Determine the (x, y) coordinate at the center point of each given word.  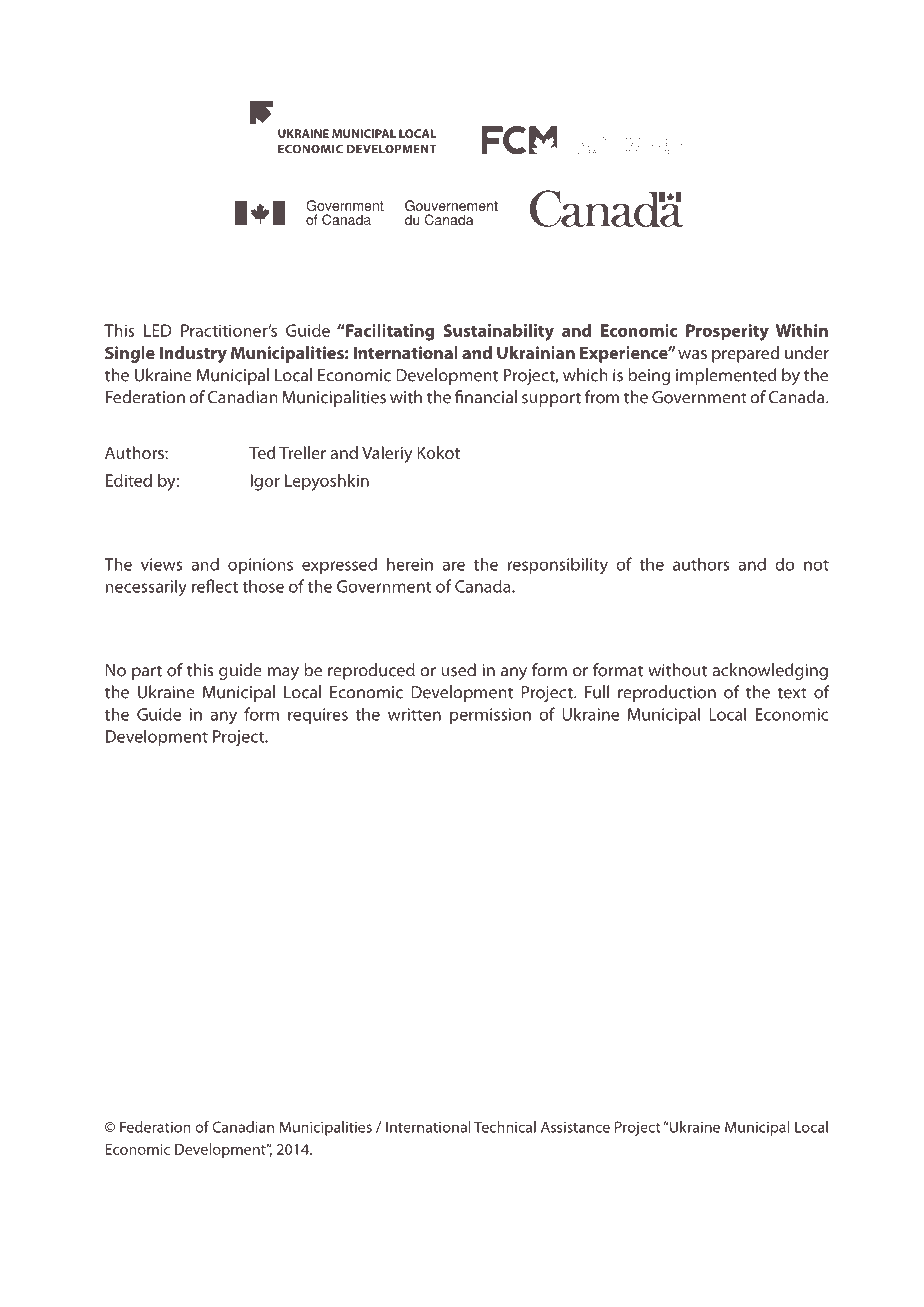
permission (490, 716)
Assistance (575, 1127)
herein (410, 564)
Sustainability (498, 332)
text (792, 693)
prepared (745, 354)
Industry (193, 354)
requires (318, 716)
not (816, 565)
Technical (505, 1127)
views (161, 564)
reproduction (667, 693)
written (414, 714)
